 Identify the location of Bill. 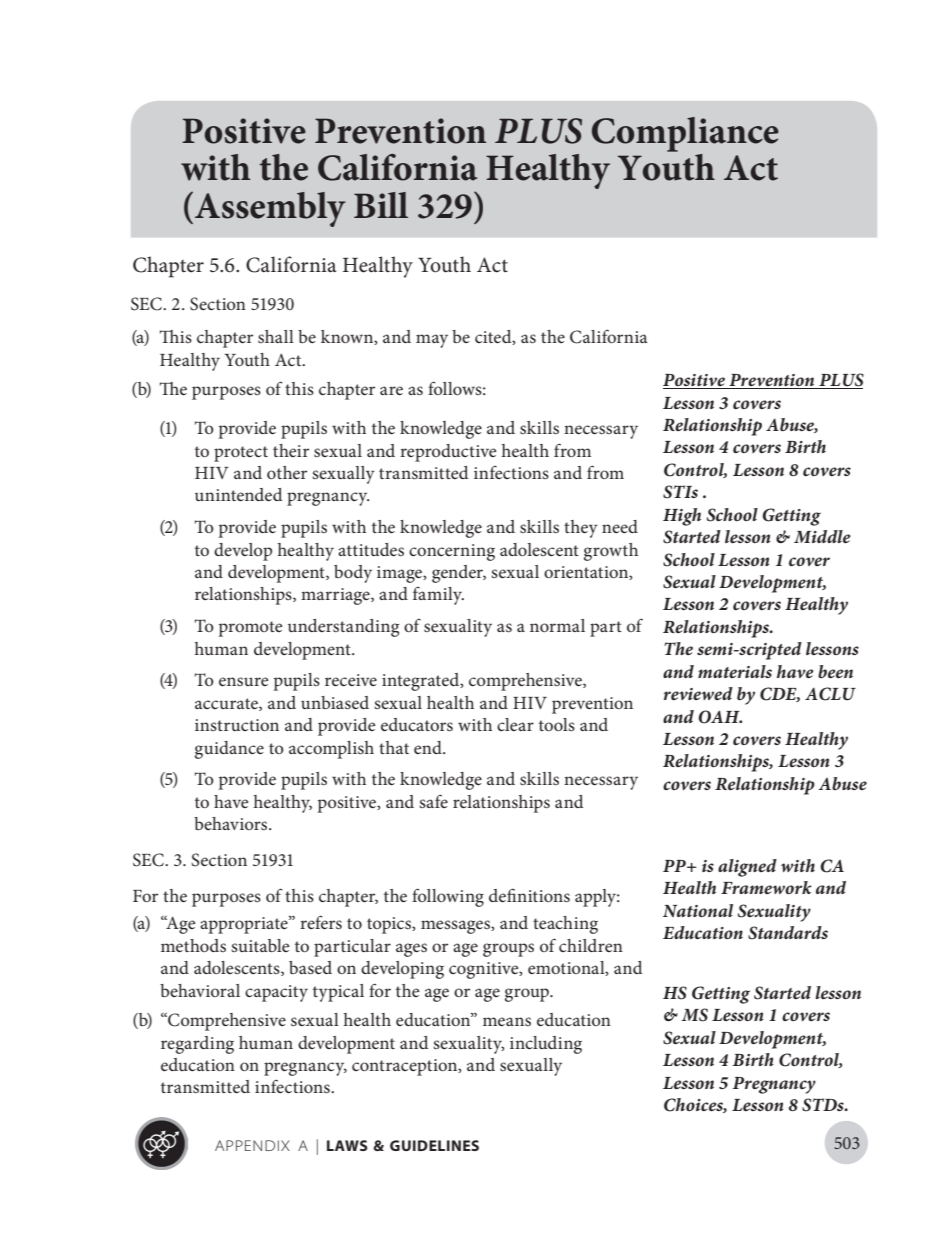
(381, 205).
